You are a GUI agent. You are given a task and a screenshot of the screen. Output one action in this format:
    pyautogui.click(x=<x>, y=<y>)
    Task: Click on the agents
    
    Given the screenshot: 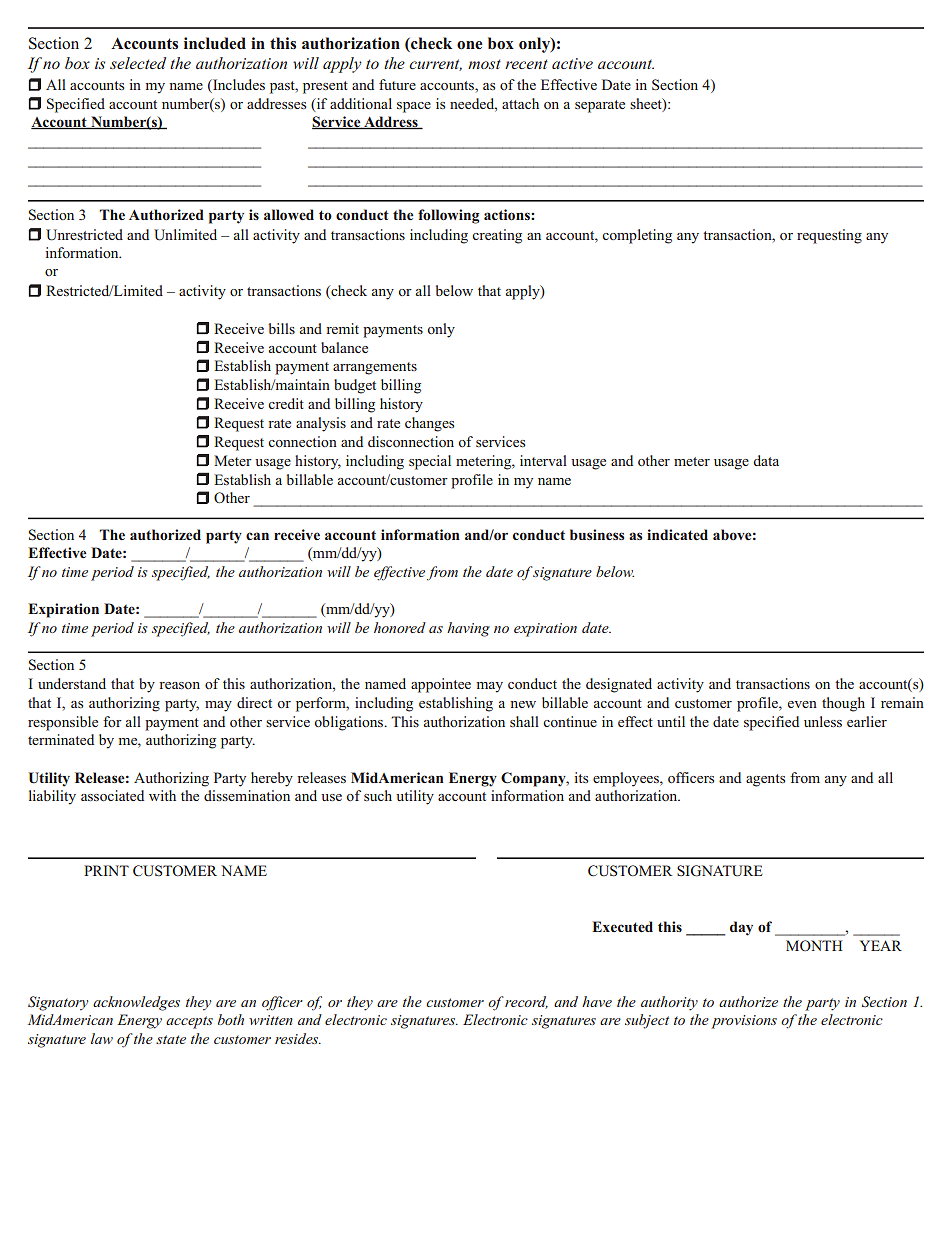 What is the action you would take?
    pyautogui.click(x=765, y=780)
